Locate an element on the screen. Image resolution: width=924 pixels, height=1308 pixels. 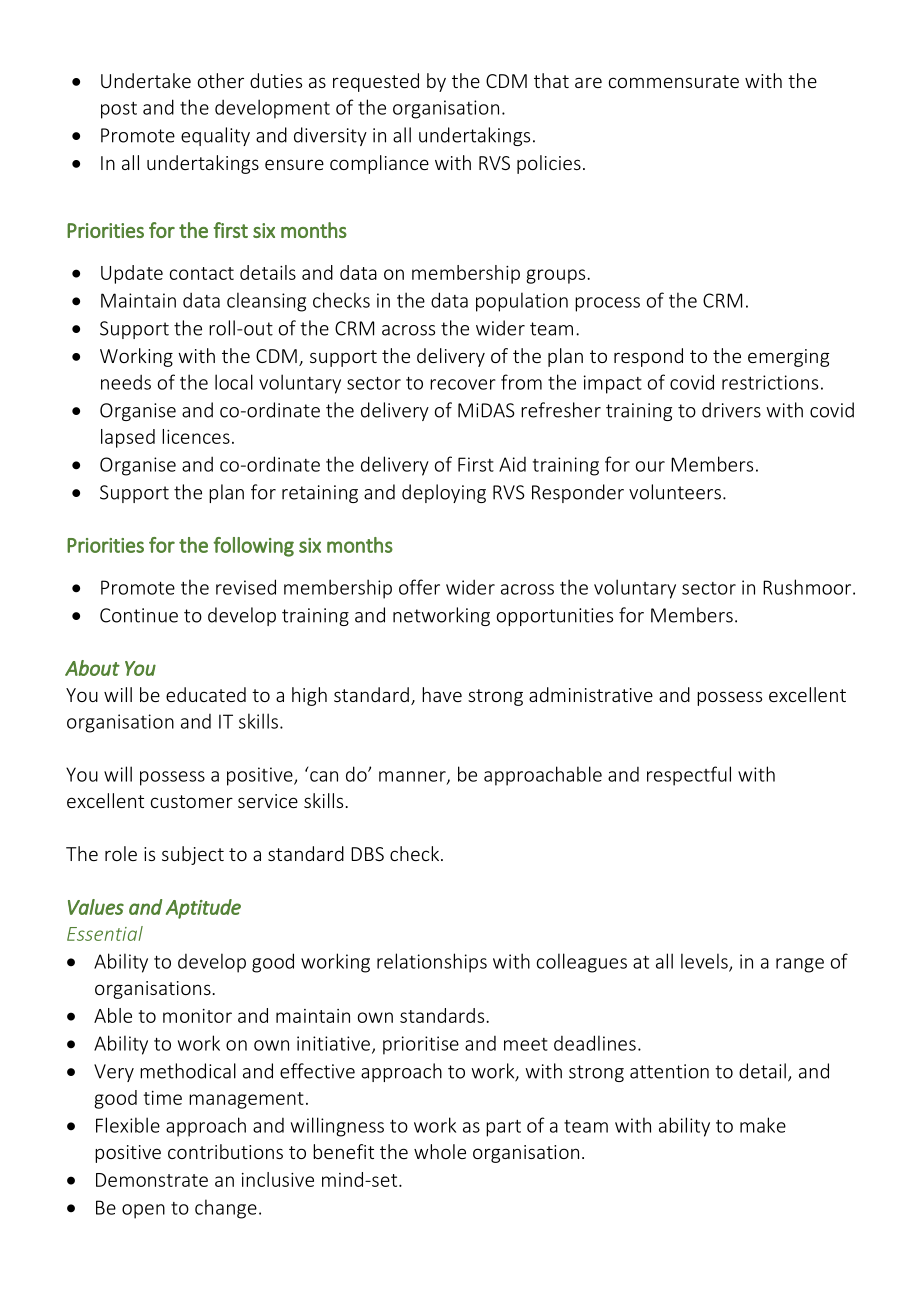
equality is located at coordinates (215, 136).
